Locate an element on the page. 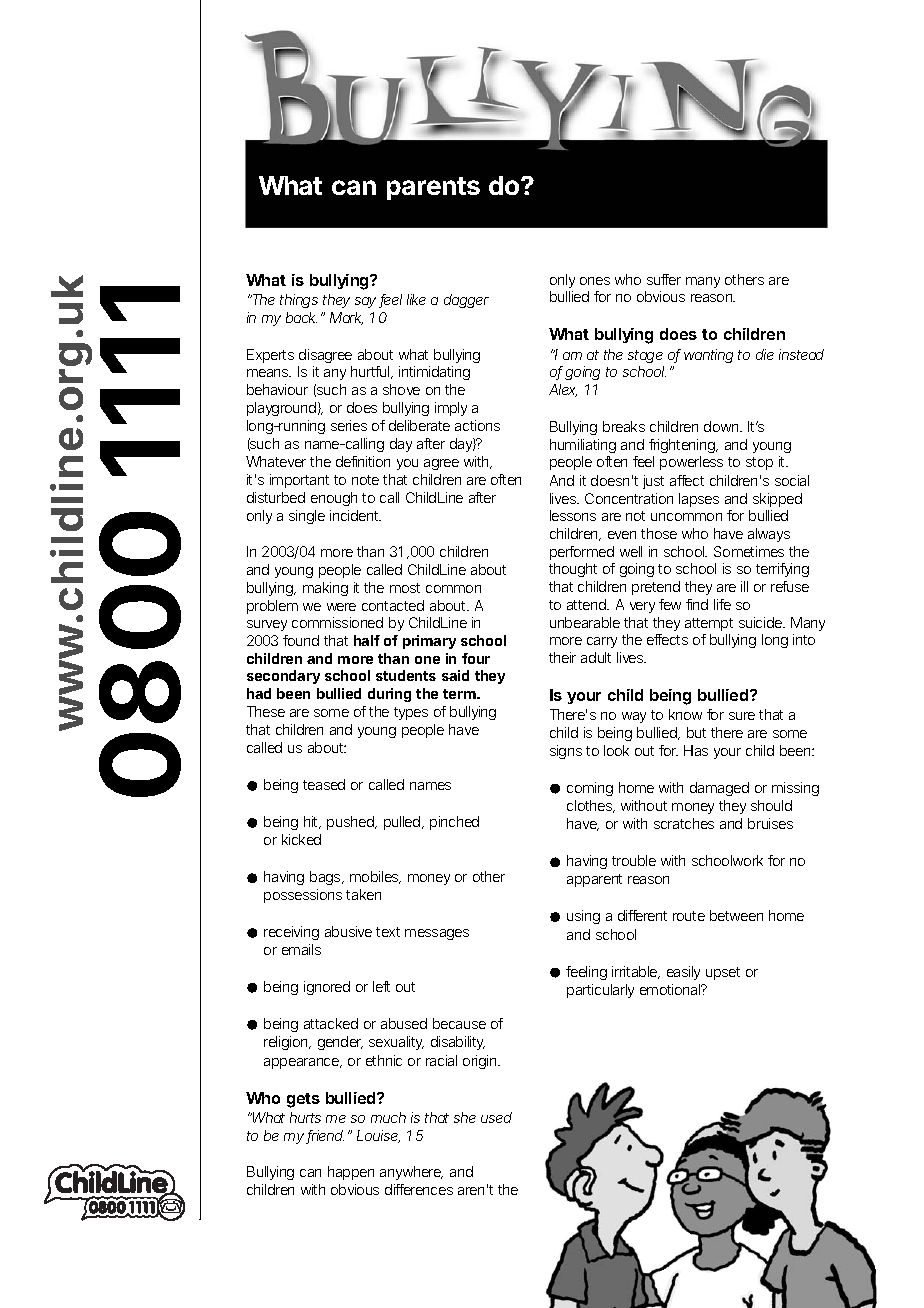 The height and width of the page is (1308, 924). emotional is located at coordinates (671, 989).
